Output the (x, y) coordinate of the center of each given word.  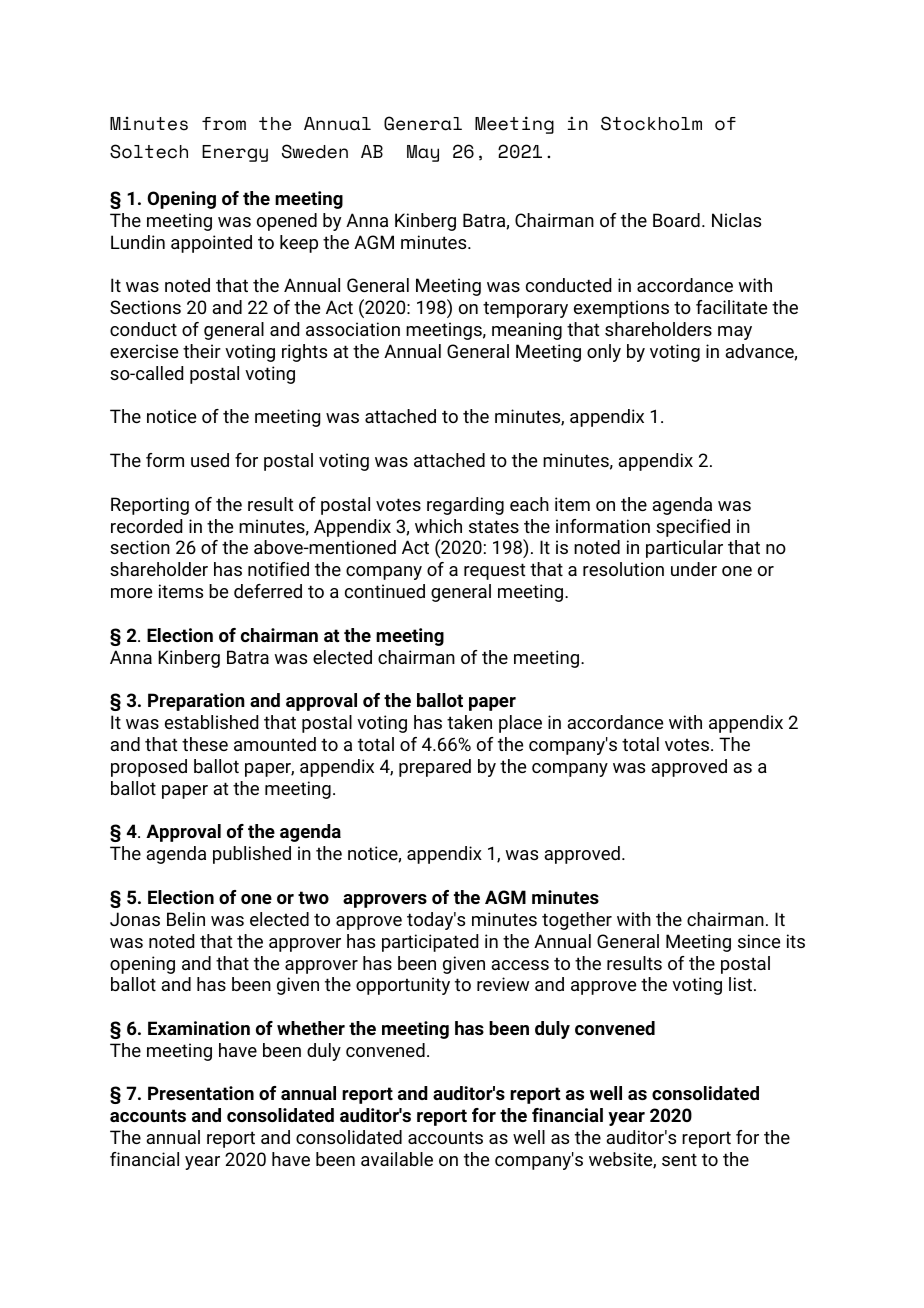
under (694, 569)
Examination (199, 1028)
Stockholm (651, 123)
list (742, 984)
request (494, 571)
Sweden (315, 151)
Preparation (196, 702)
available (397, 1159)
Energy (235, 153)
